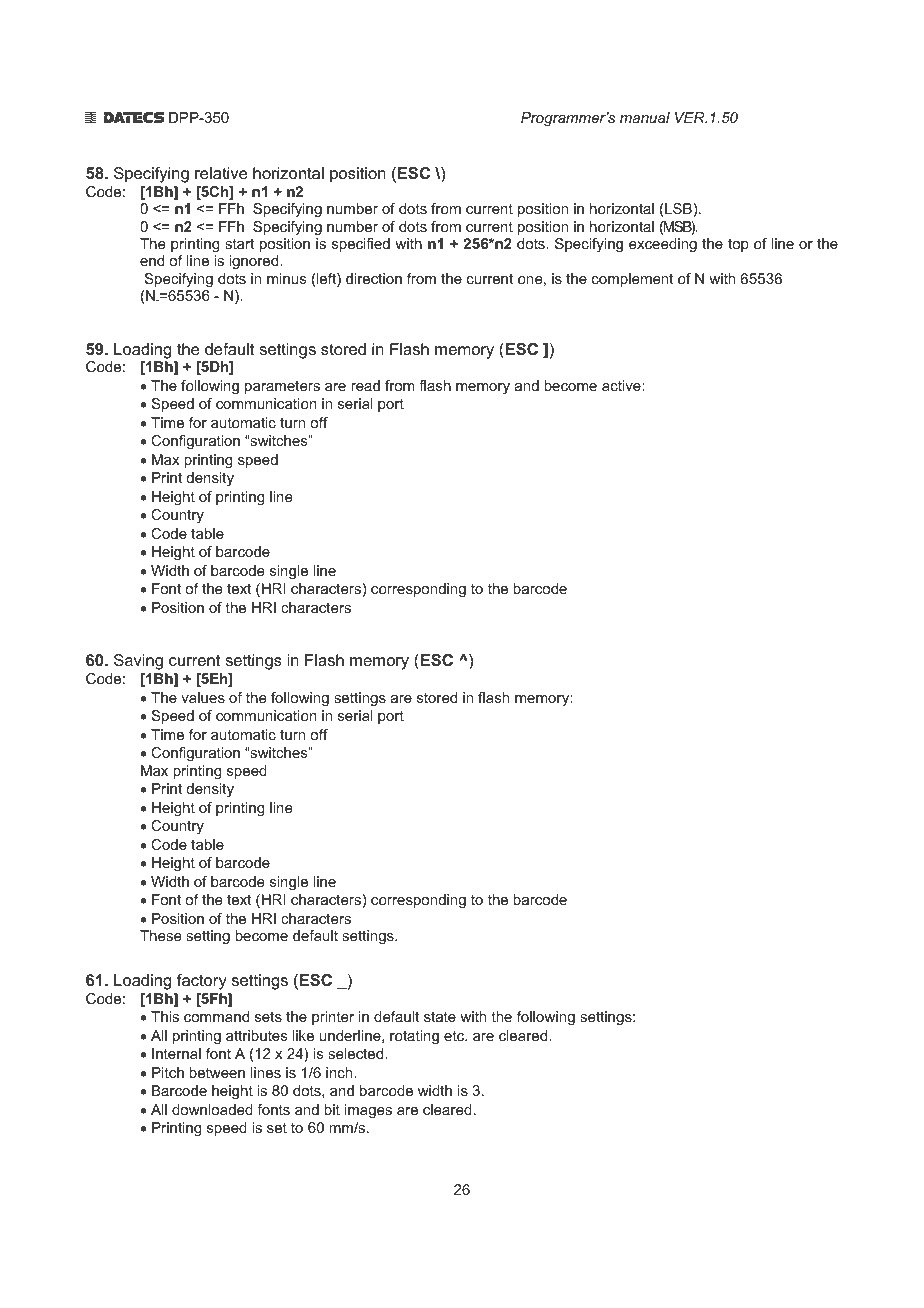 This image has height=1308, width=924. What do you see at coordinates (221, 173) in the image?
I see `relative` at bounding box center [221, 173].
